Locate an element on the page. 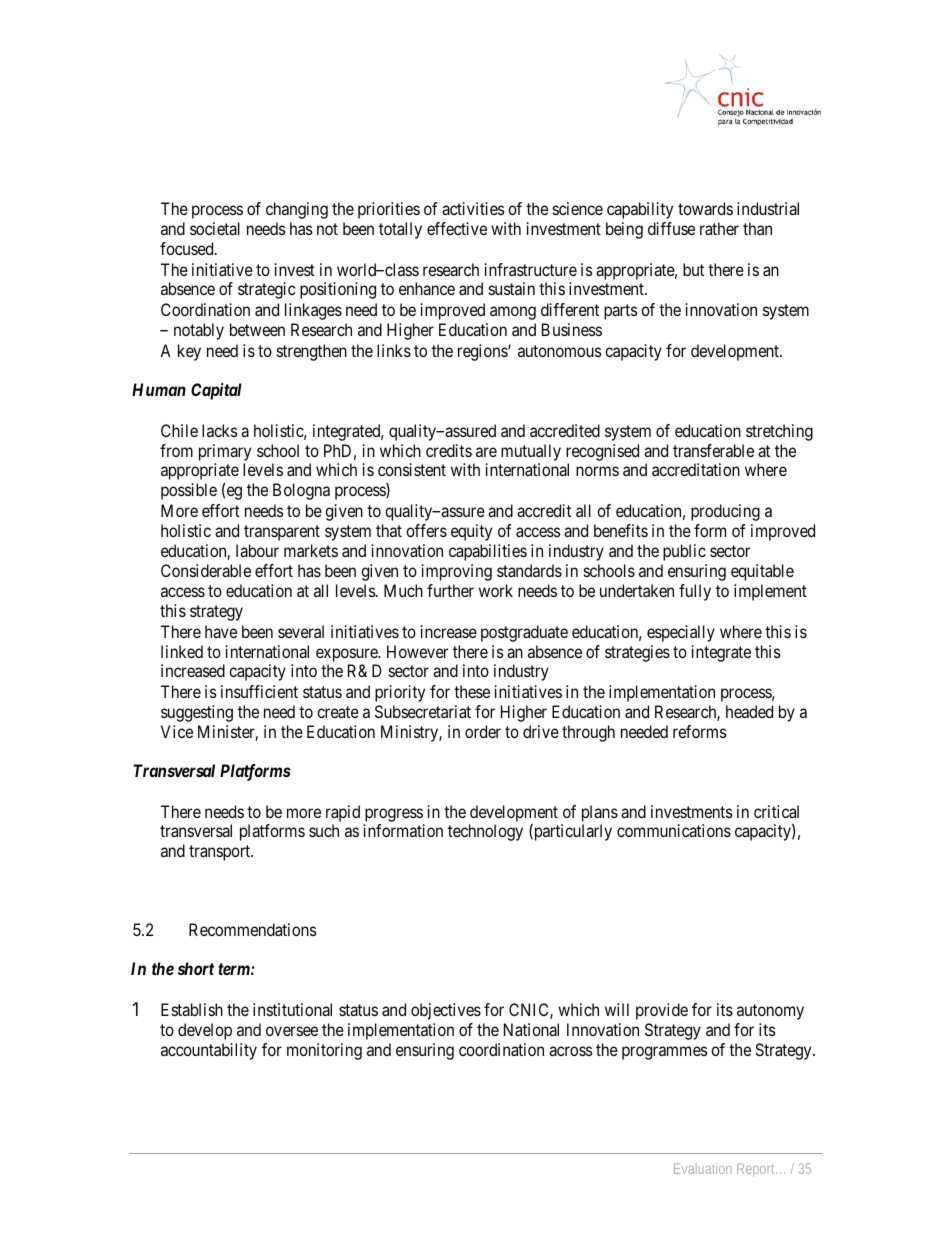 The height and width of the image is (1233, 952). rather is located at coordinates (719, 228).
